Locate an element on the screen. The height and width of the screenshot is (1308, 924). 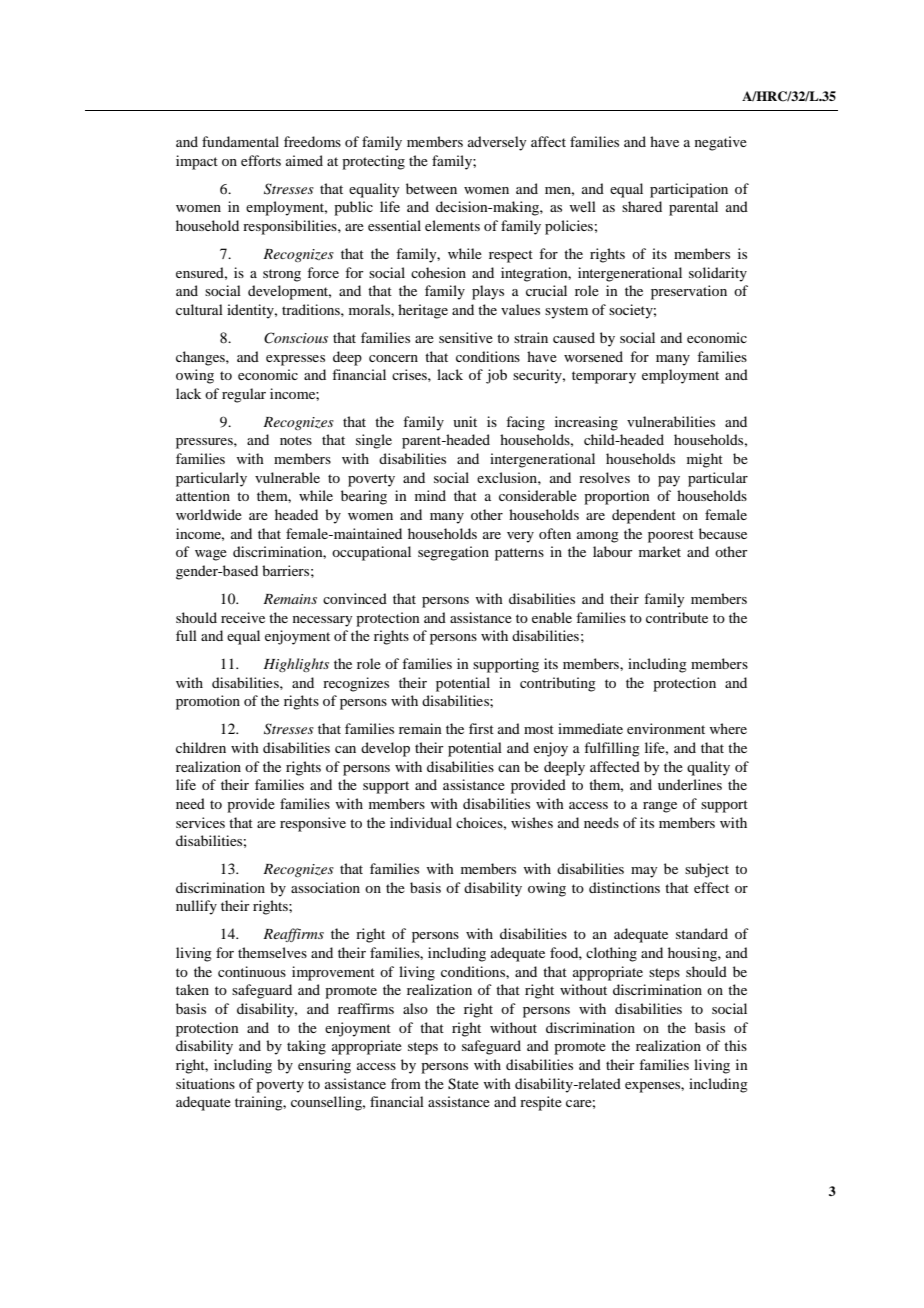
State is located at coordinates (463, 1084).
